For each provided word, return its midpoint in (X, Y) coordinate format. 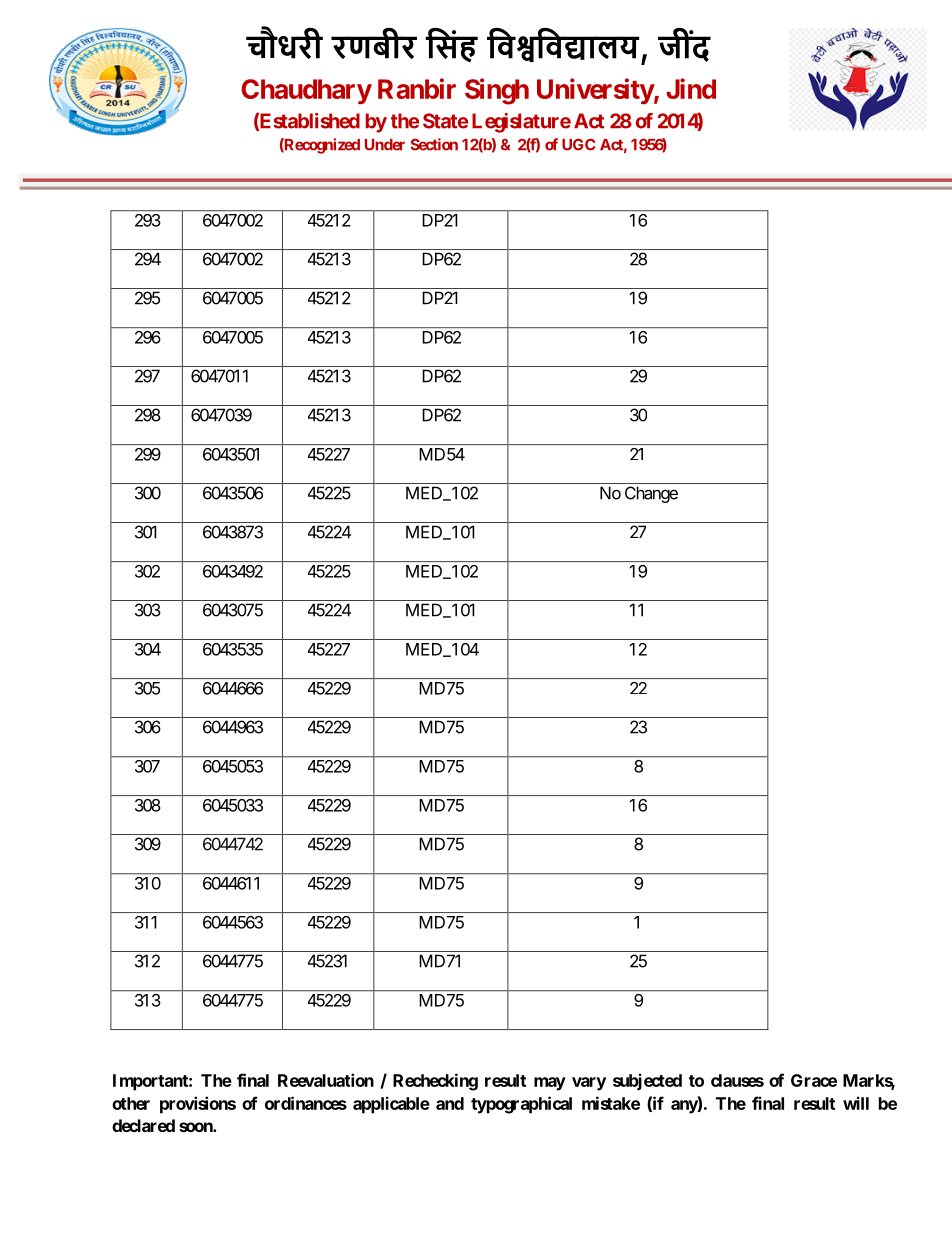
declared (143, 1125)
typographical (521, 1105)
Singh (497, 91)
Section (434, 144)
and (450, 1103)
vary (589, 1084)
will (856, 1103)
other (131, 1103)
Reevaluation (326, 1080)
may (550, 1084)
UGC (578, 144)
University (595, 91)
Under (385, 145)
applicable (391, 1105)
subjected (647, 1081)
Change (651, 494)
